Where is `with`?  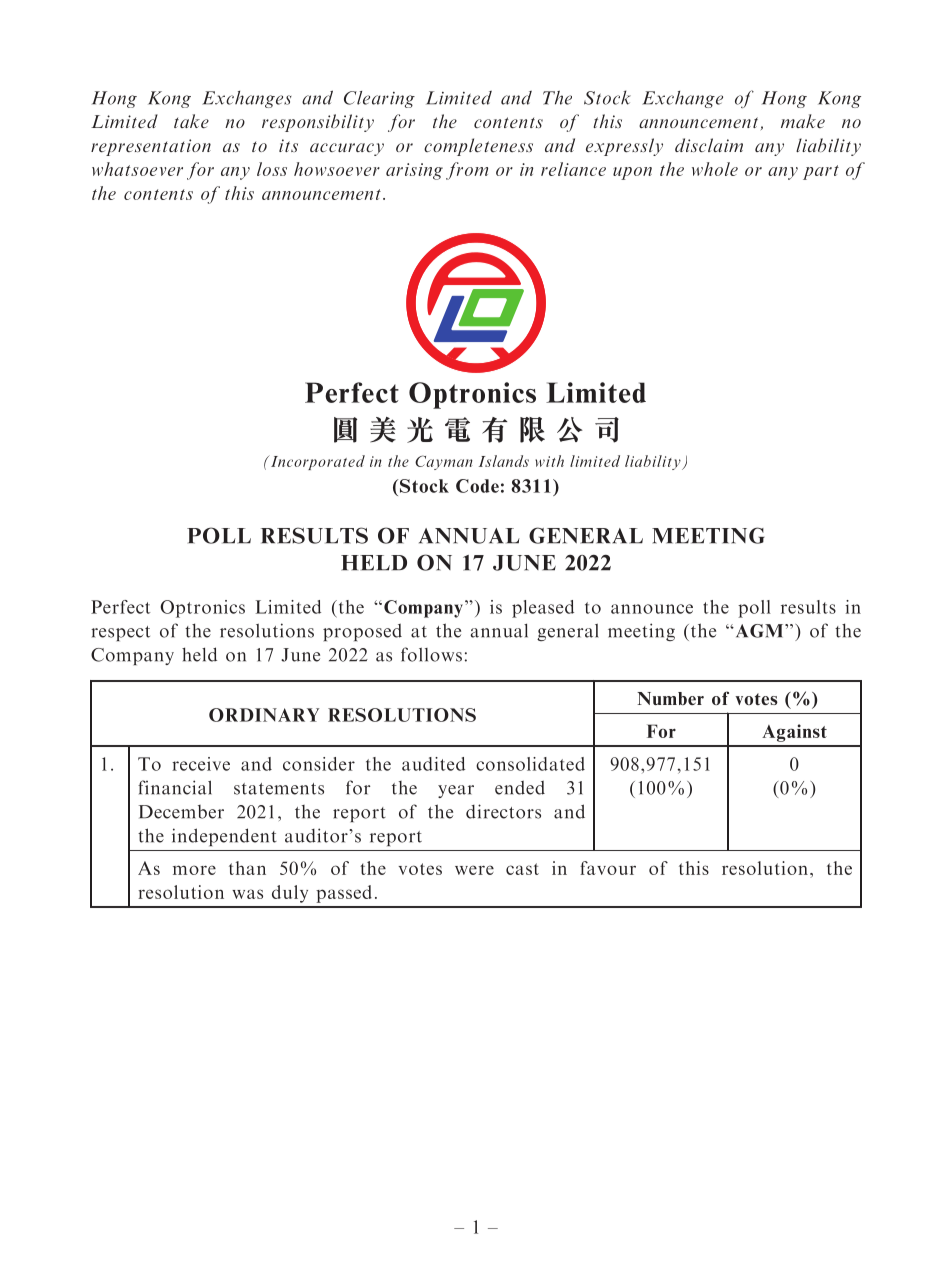 with is located at coordinates (549, 461).
